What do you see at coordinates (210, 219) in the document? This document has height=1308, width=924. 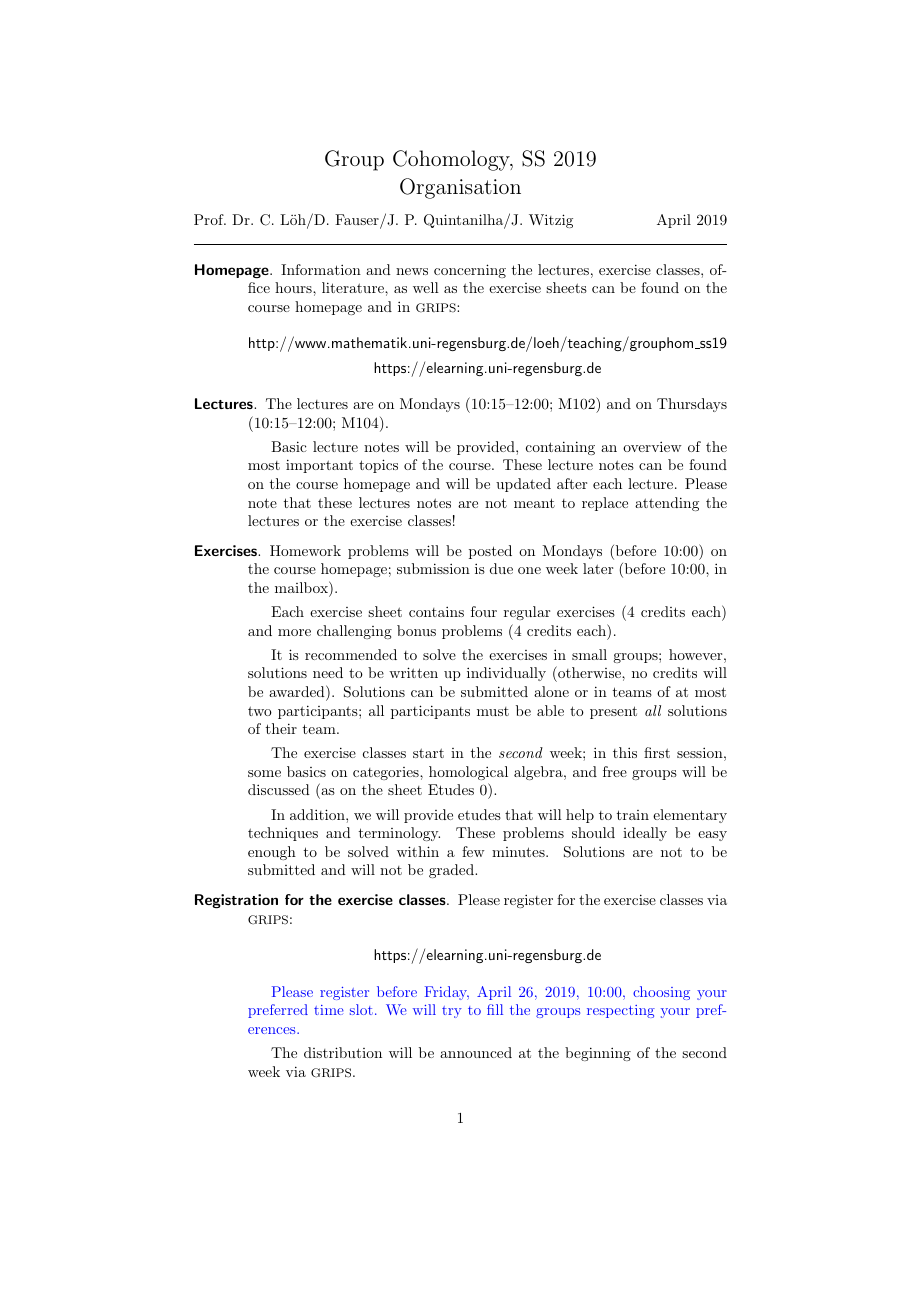 I see `Prof` at bounding box center [210, 219].
